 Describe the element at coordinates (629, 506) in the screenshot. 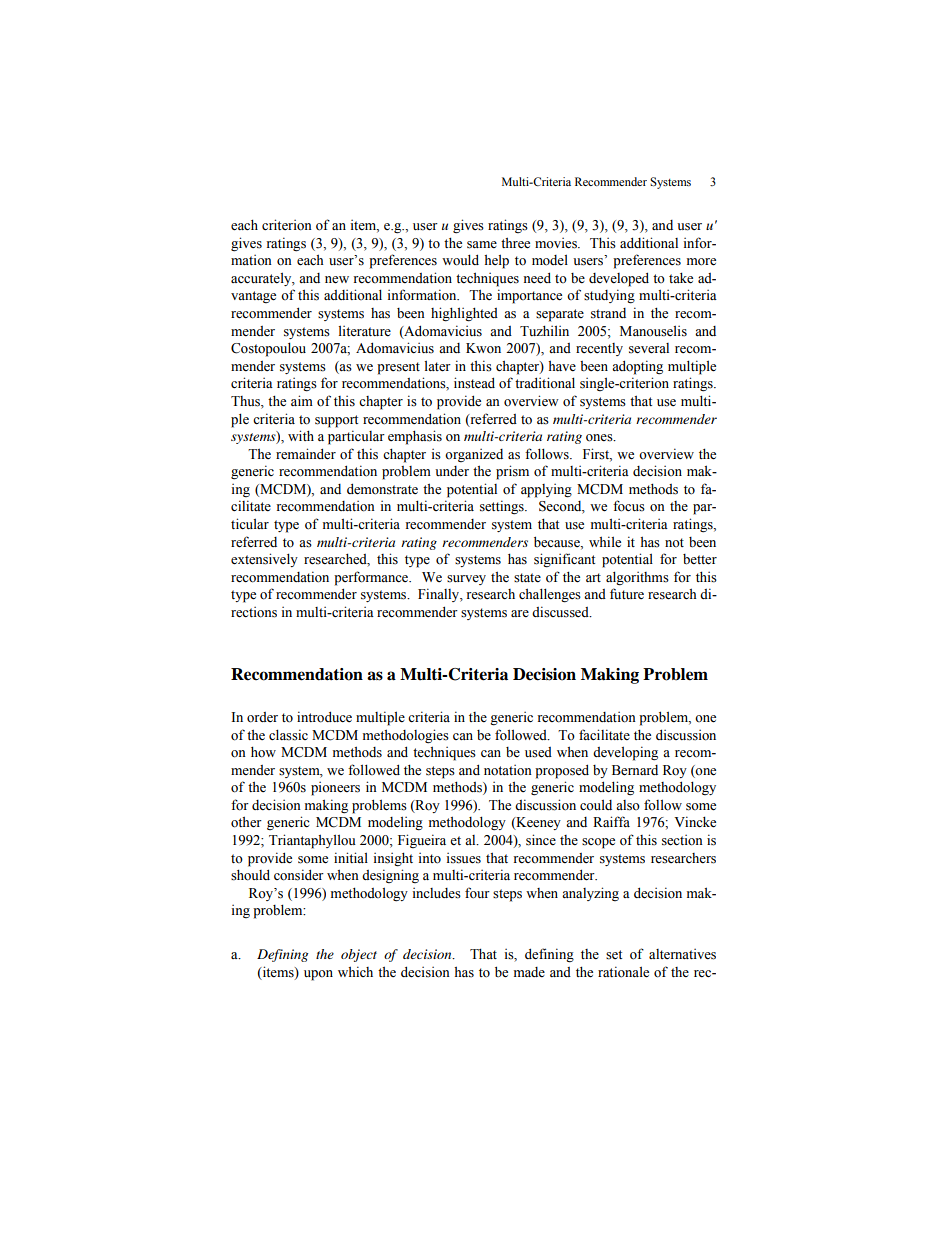

I see `focus` at that location.
